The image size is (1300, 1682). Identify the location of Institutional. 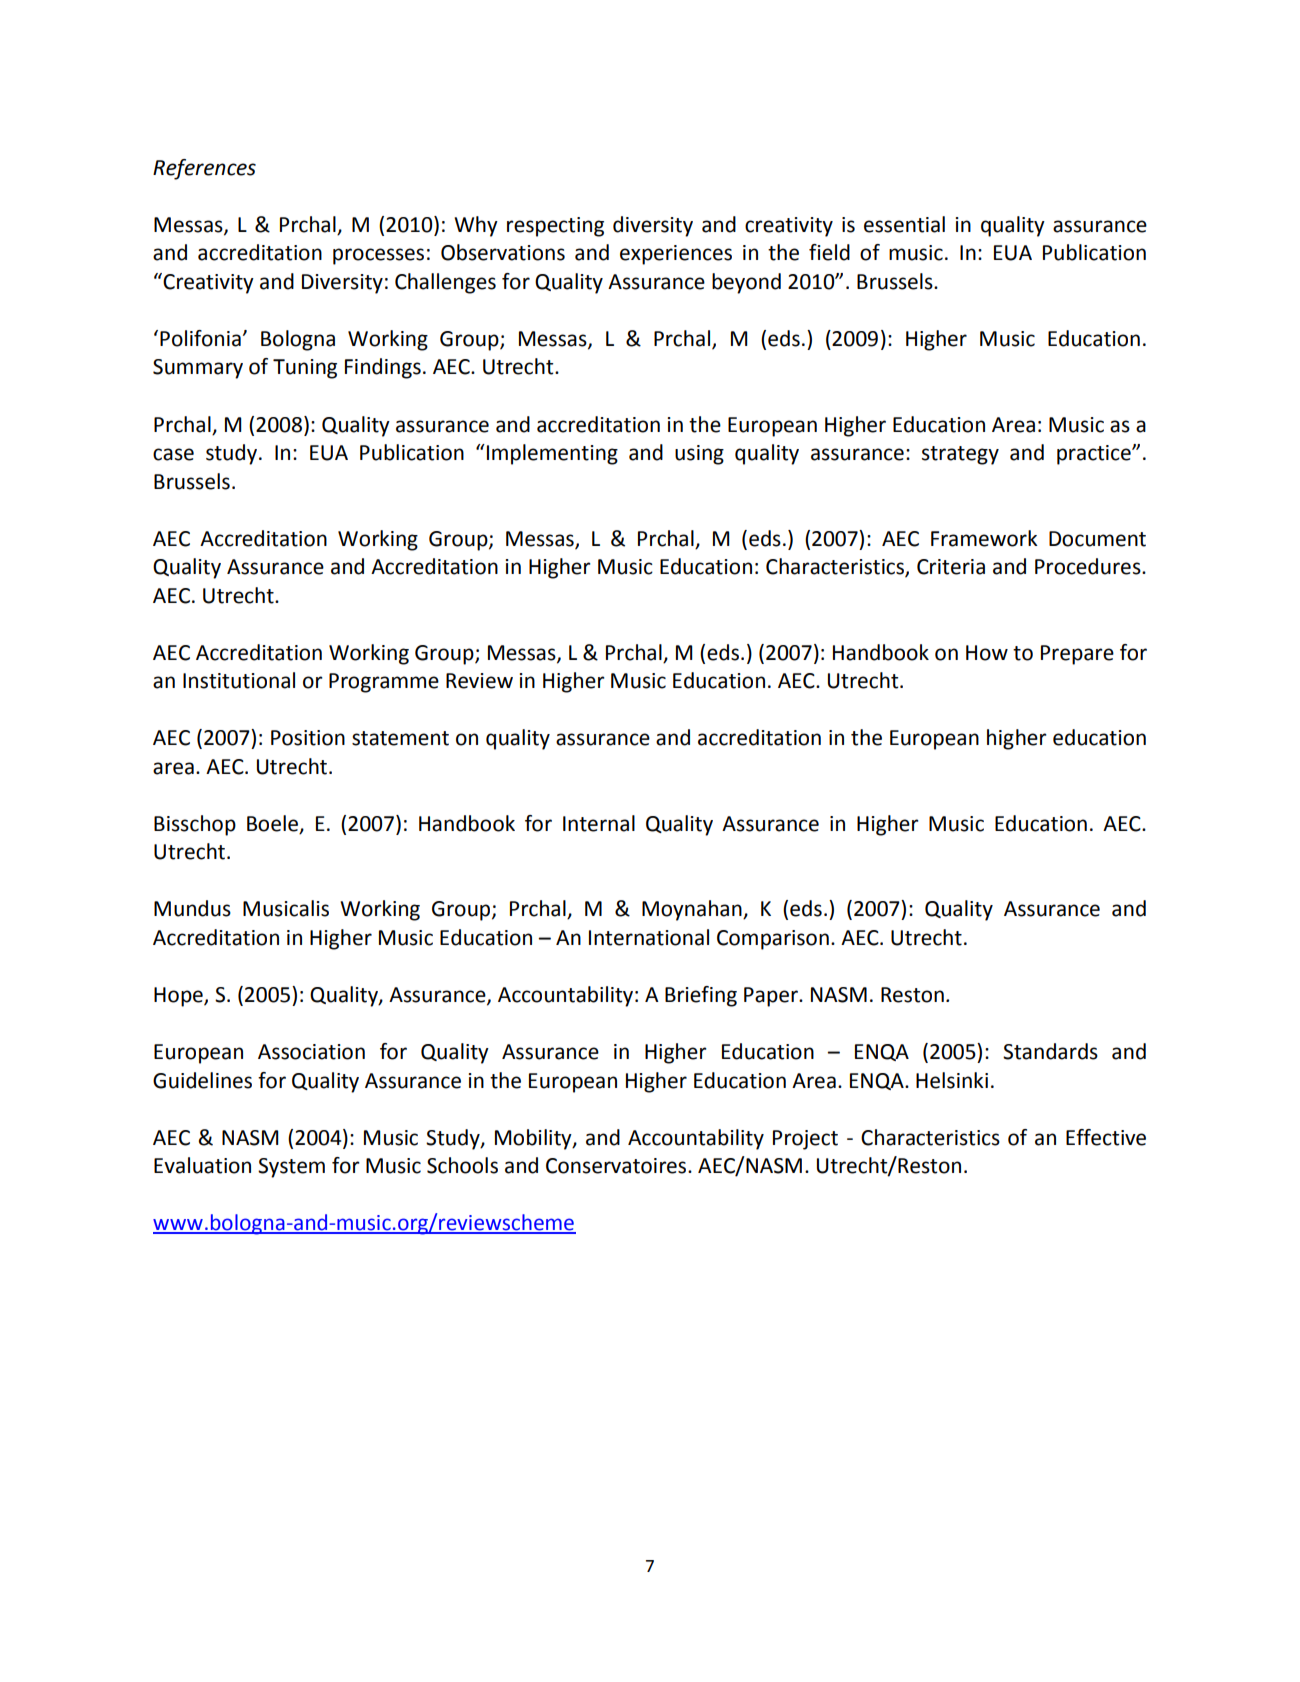
(239, 680).
